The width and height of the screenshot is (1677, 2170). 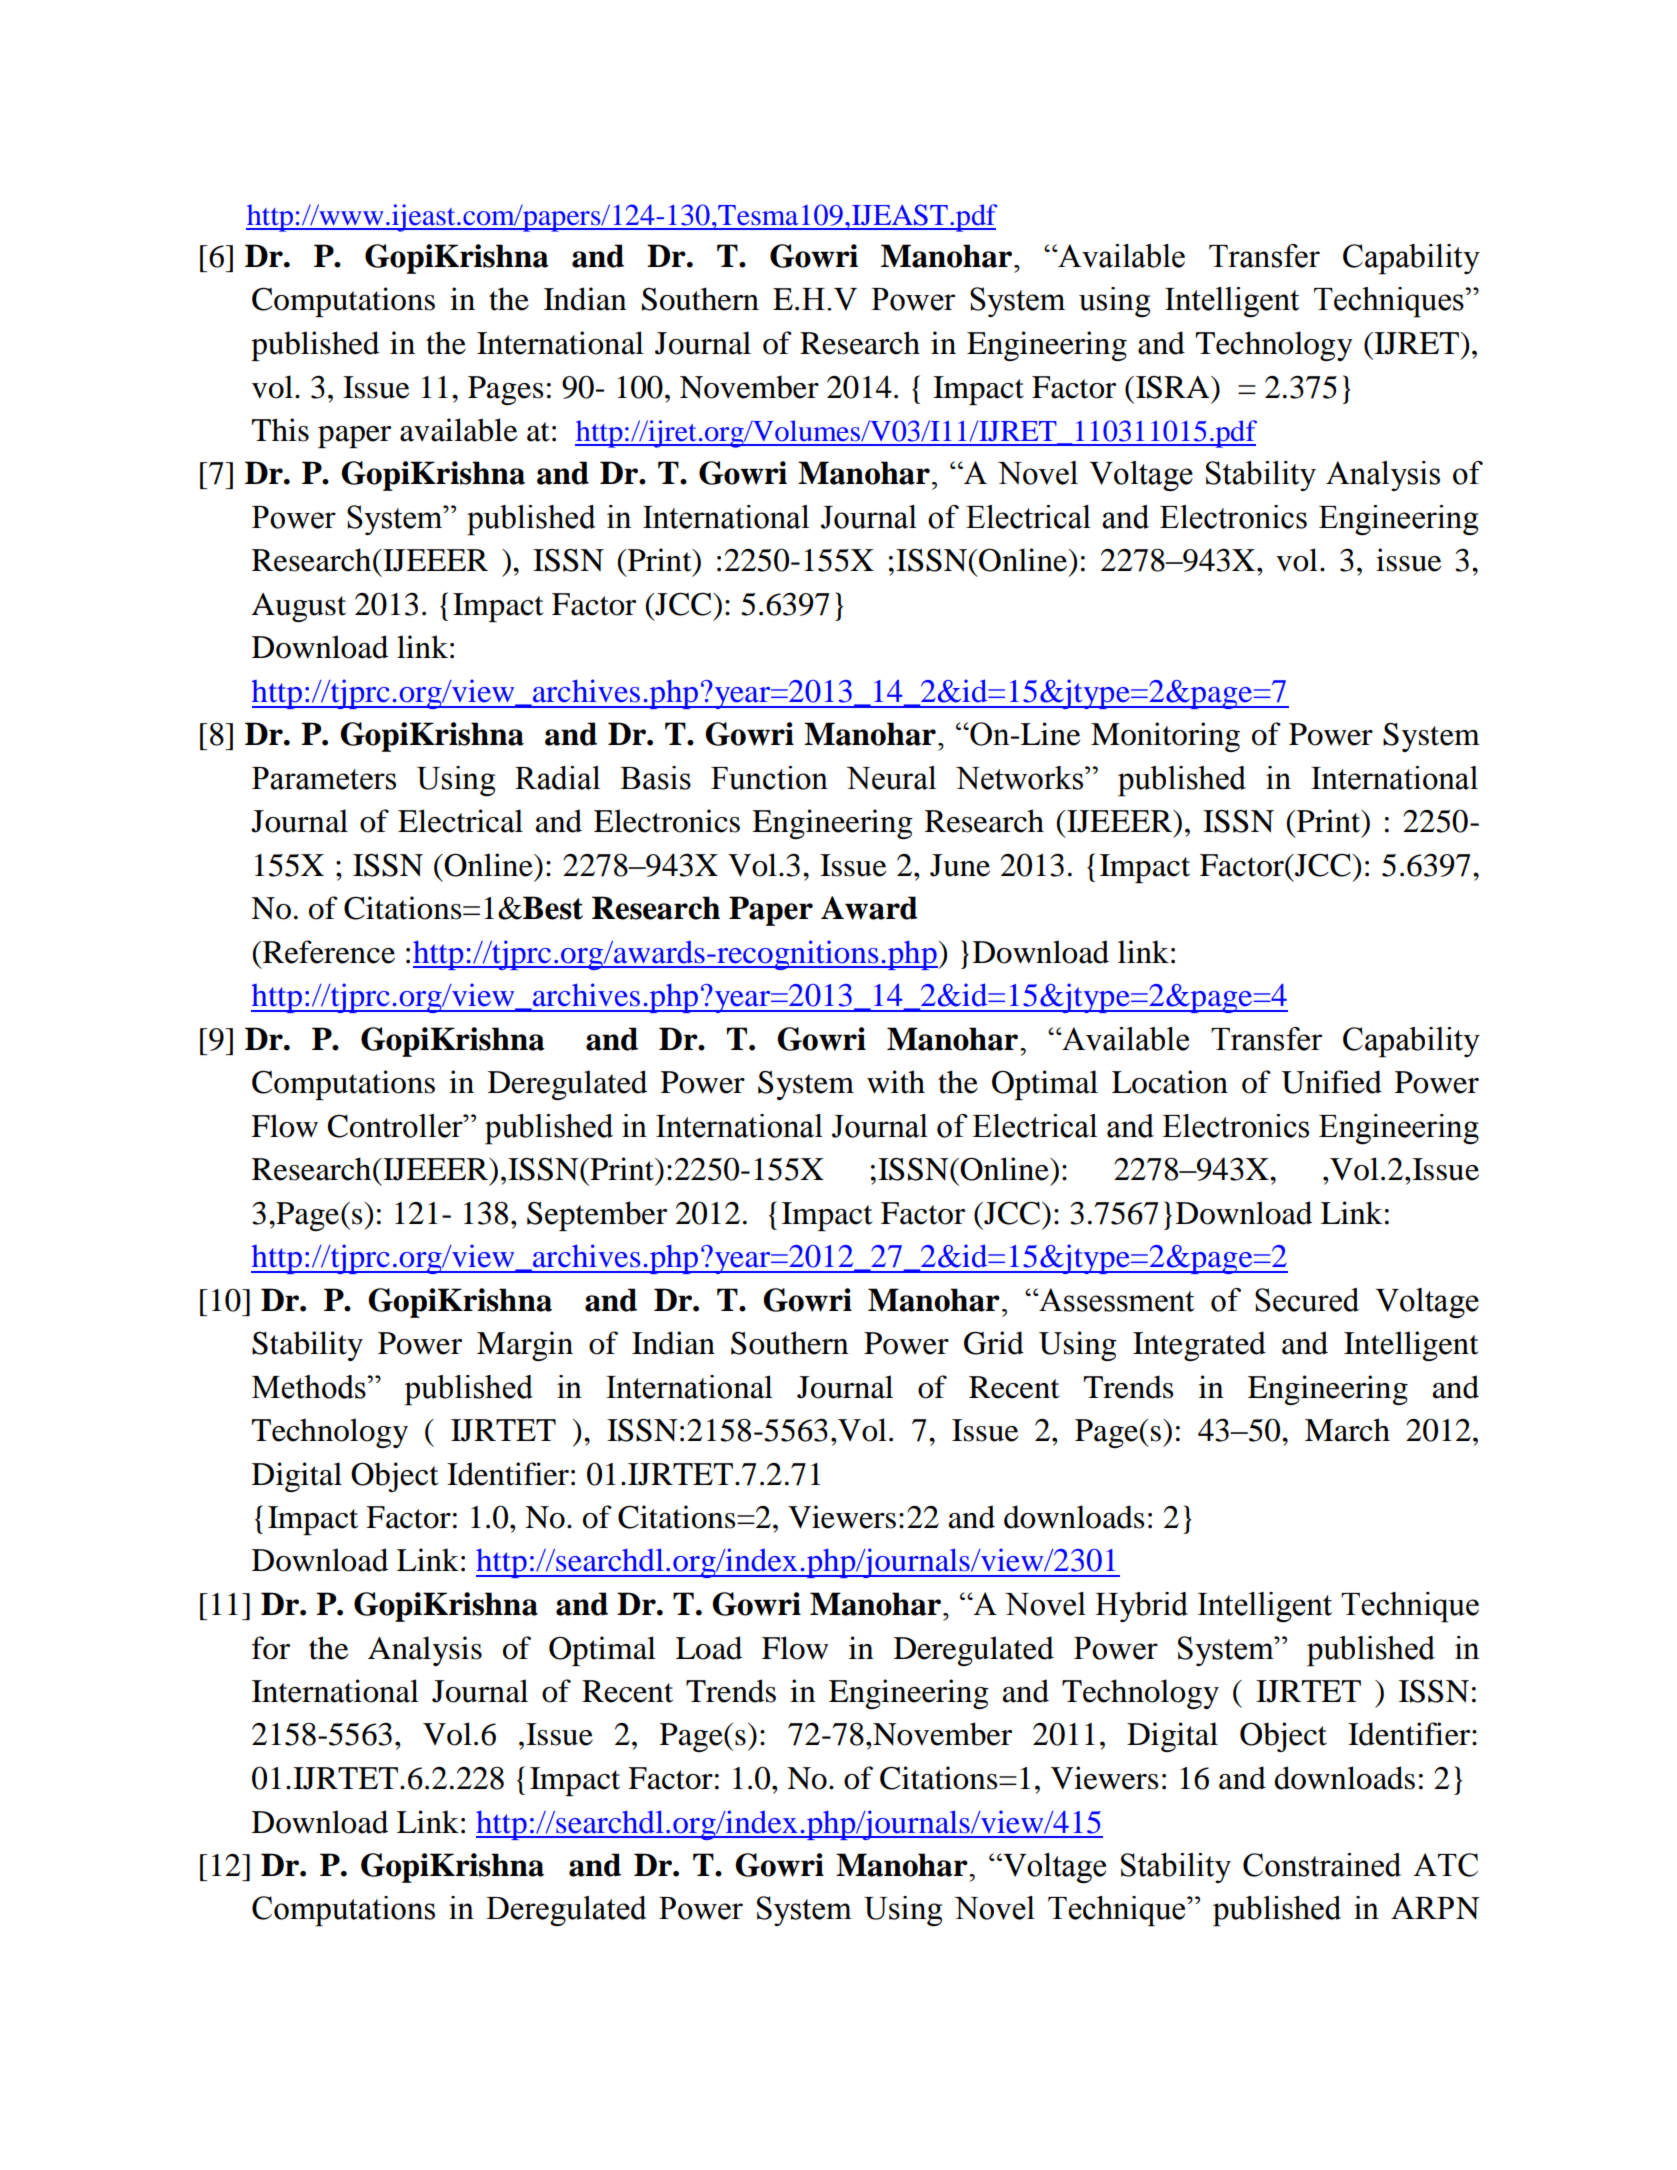 I want to click on Secured, so click(x=1307, y=1300).
